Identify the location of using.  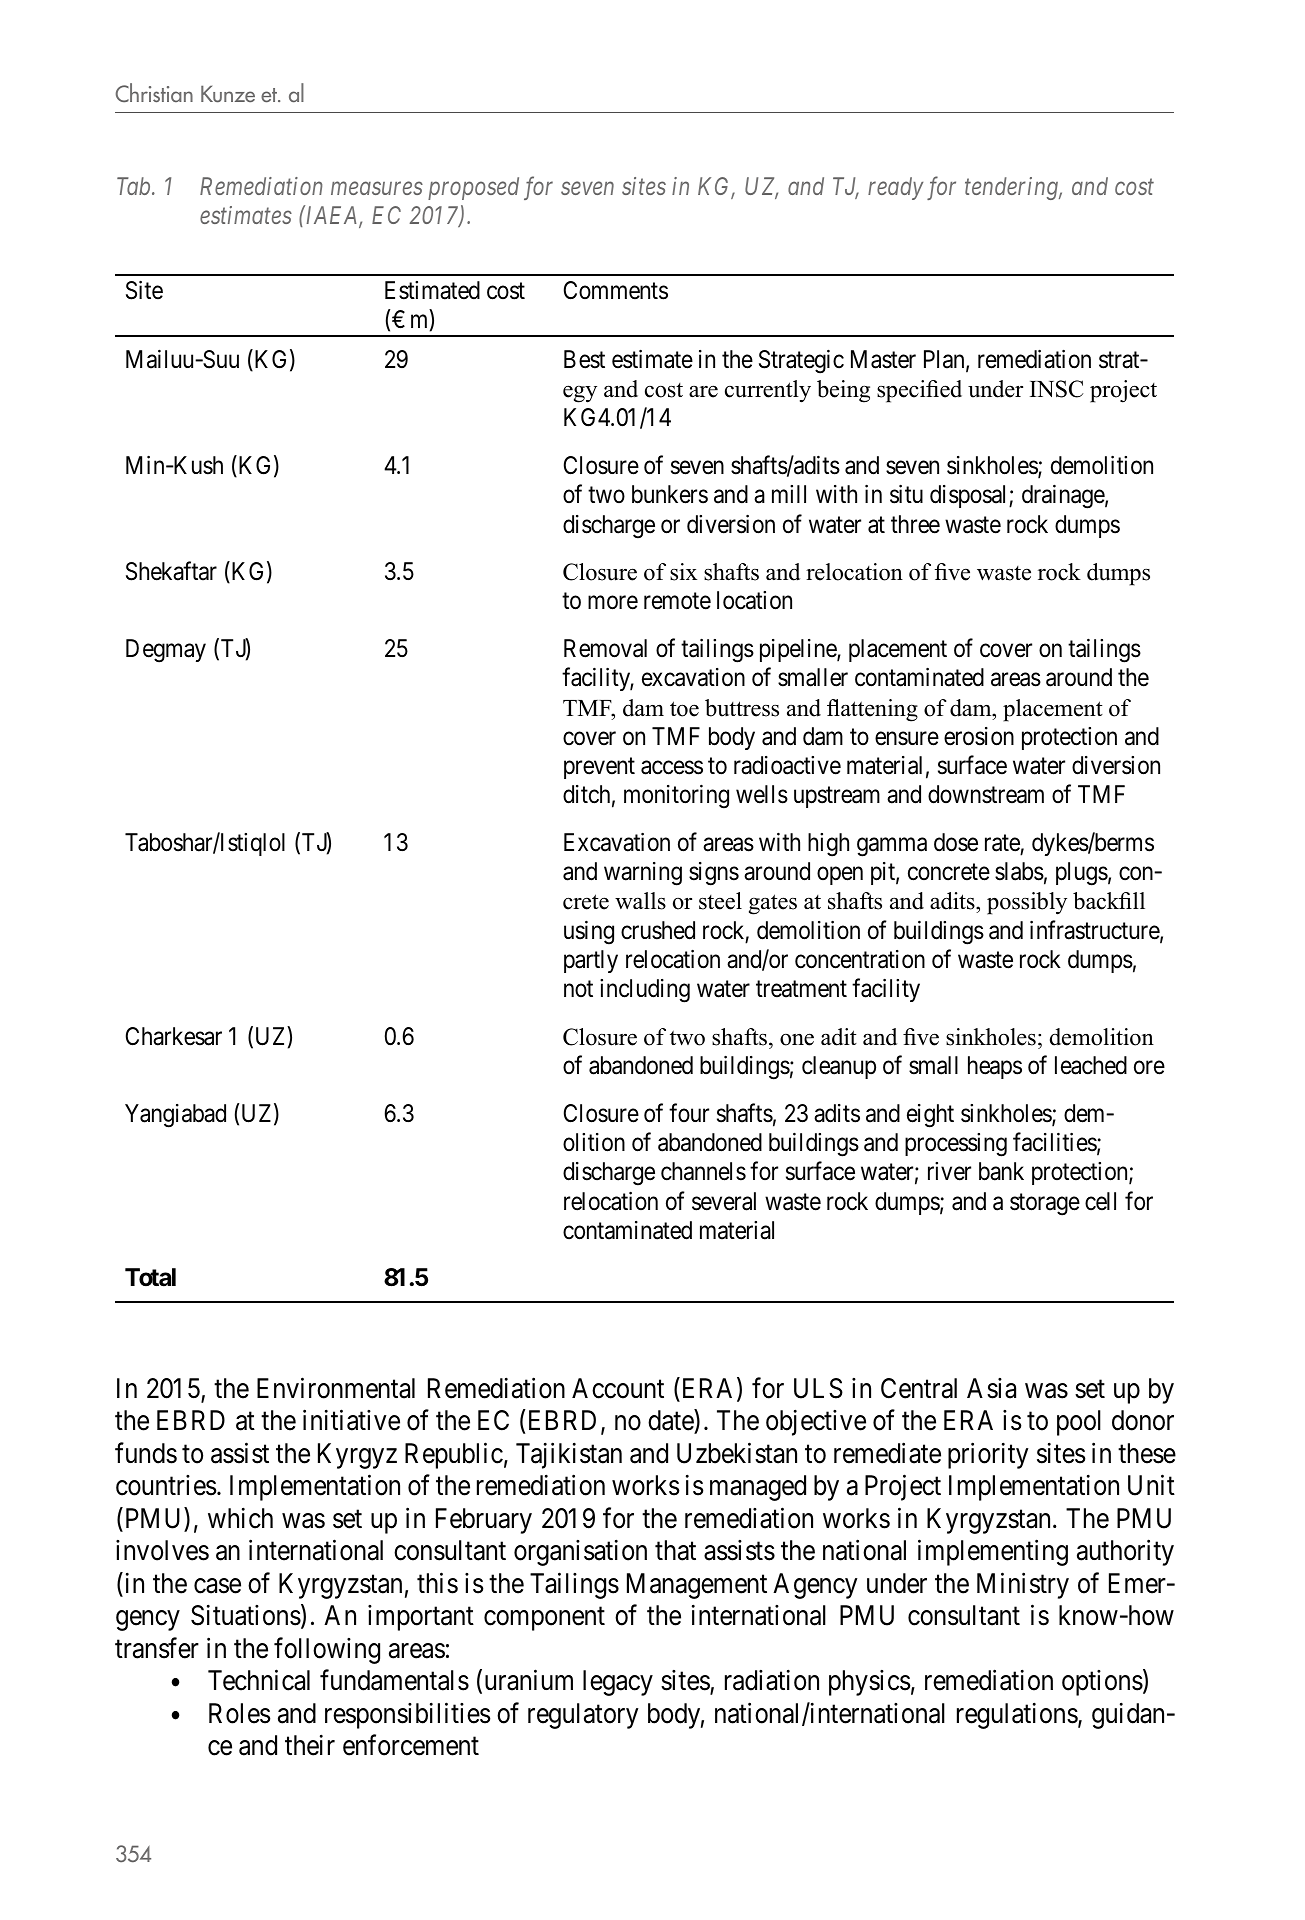
(589, 932).
